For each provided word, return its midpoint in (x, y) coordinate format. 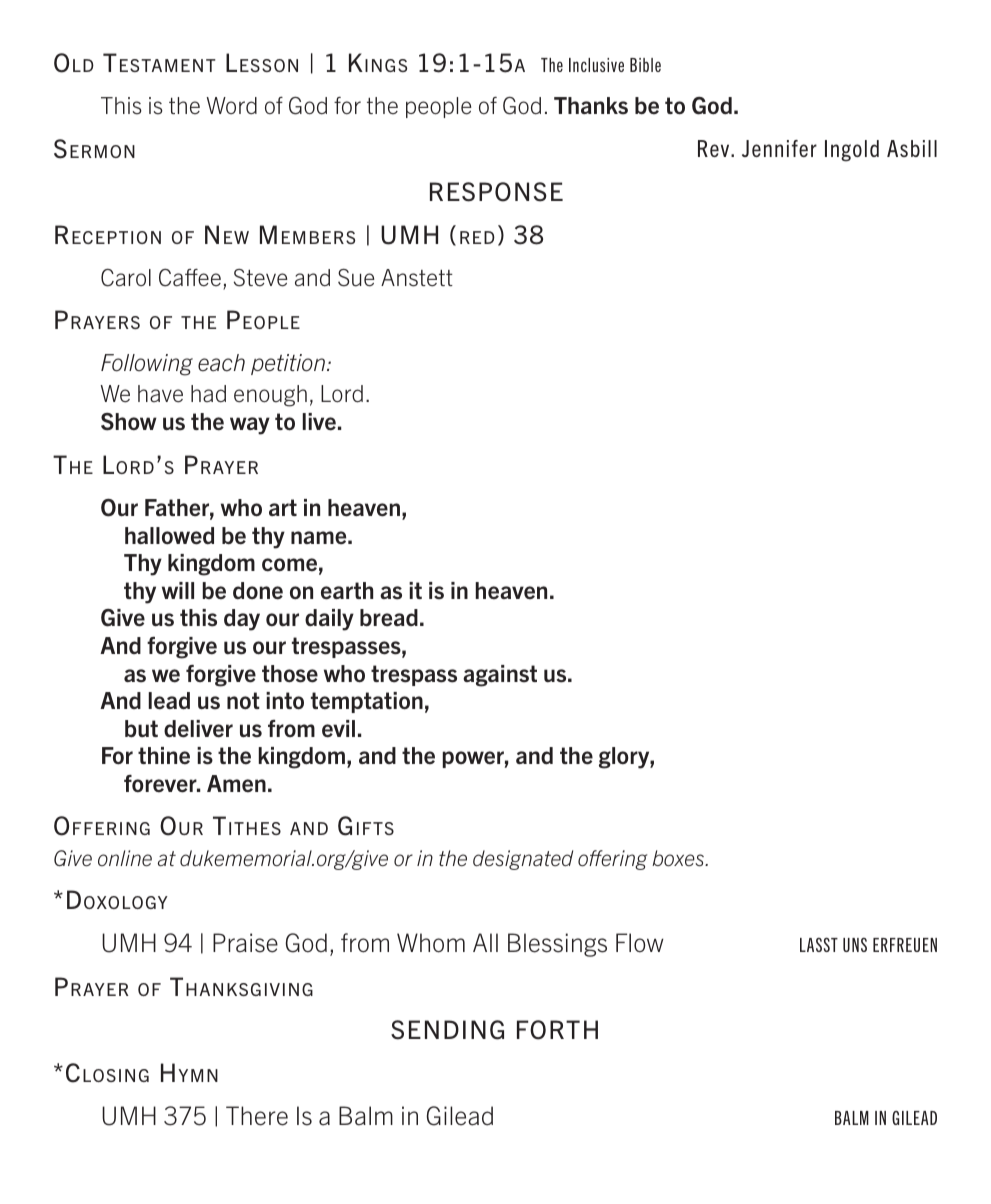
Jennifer (779, 148)
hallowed (169, 536)
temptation (367, 702)
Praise (245, 943)
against (500, 676)
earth (347, 591)
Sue (356, 278)
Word (231, 105)
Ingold (852, 151)
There (257, 1116)
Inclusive (596, 65)
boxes (679, 858)
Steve (261, 278)
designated (523, 860)
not (243, 701)
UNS (855, 945)
